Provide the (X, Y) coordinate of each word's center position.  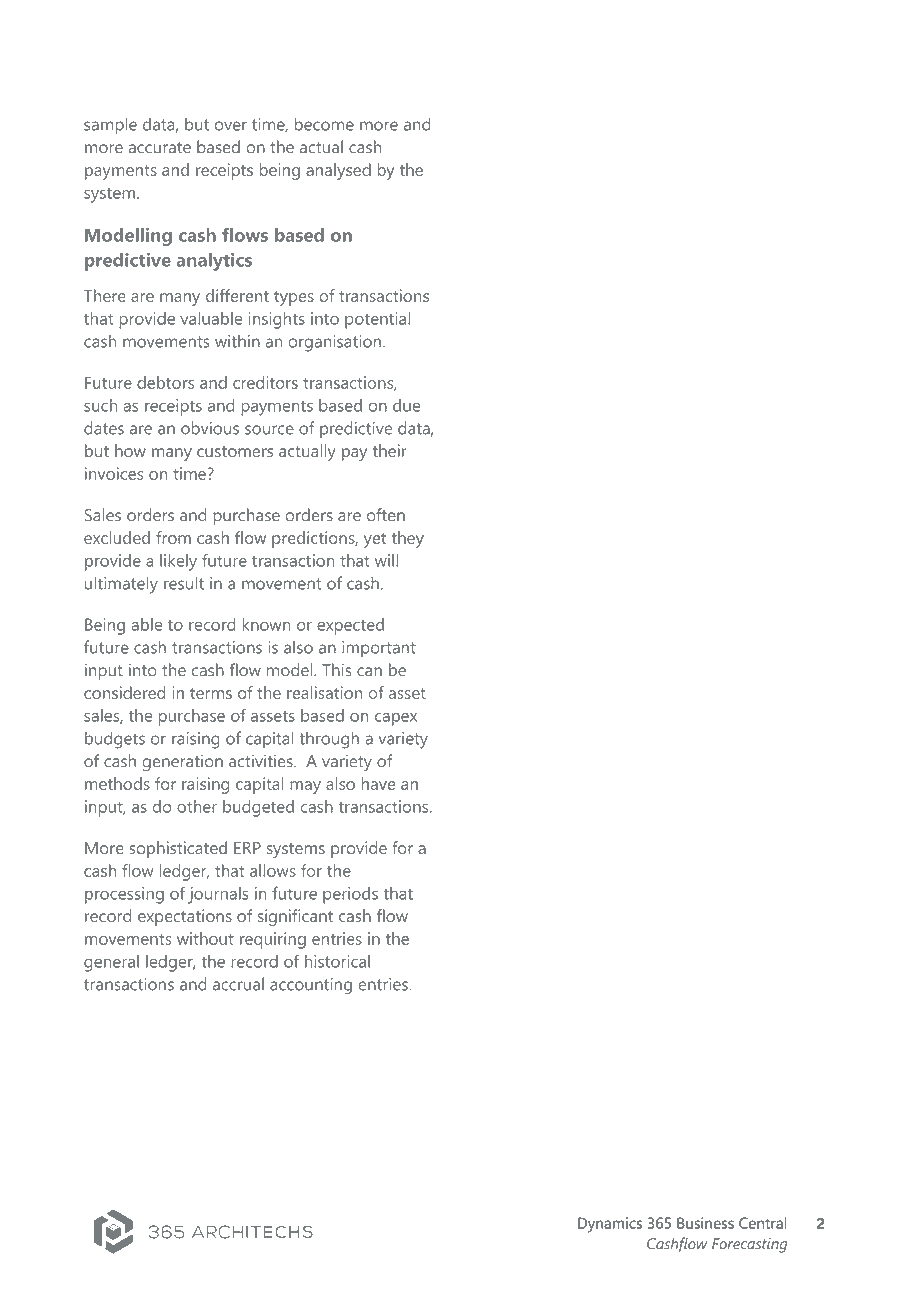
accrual (238, 984)
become (324, 124)
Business (705, 1223)
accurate (160, 148)
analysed (338, 171)
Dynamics (610, 1225)
